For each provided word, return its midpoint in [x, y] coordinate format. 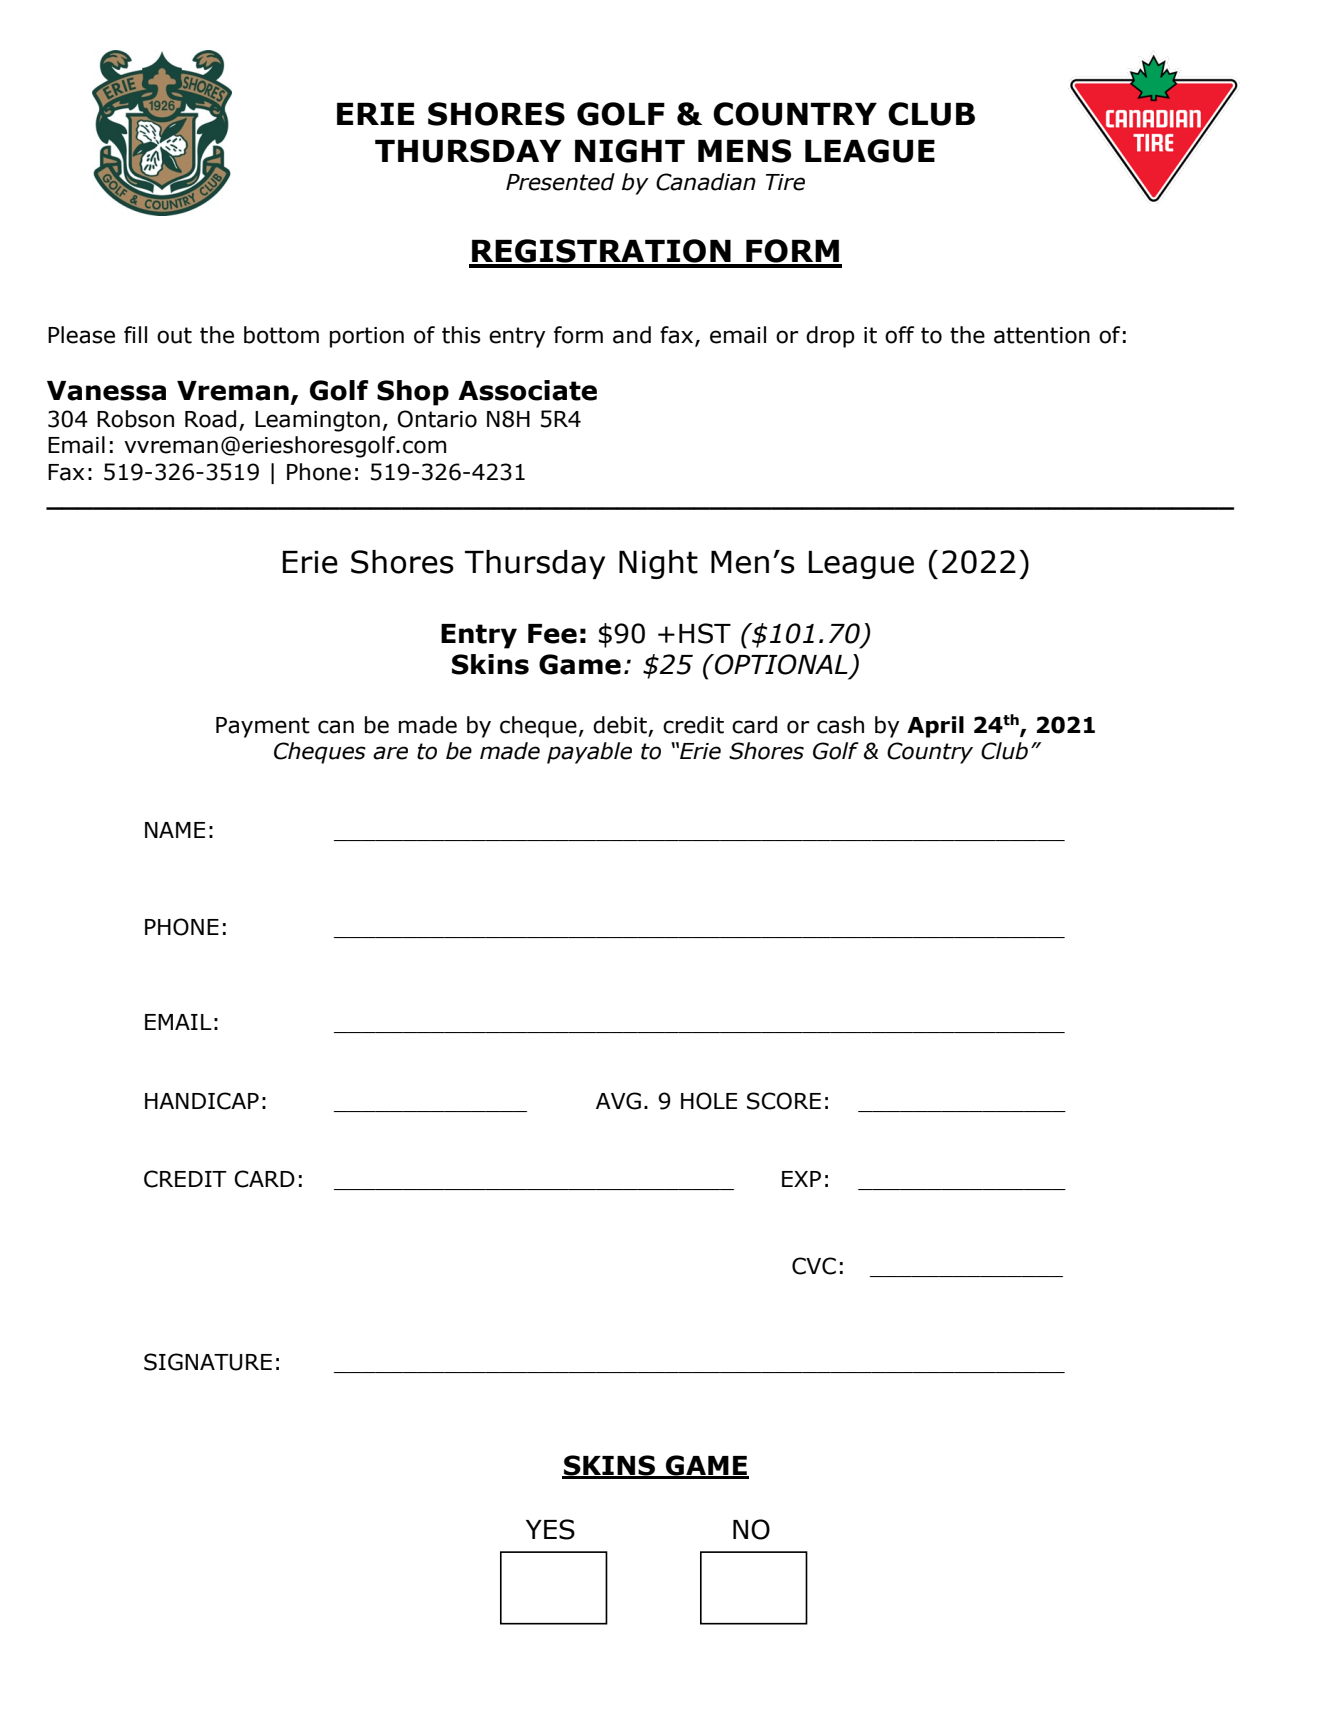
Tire [785, 182]
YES [550, 1529]
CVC [814, 1266]
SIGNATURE [208, 1362]
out [174, 335]
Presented [560, 182]
